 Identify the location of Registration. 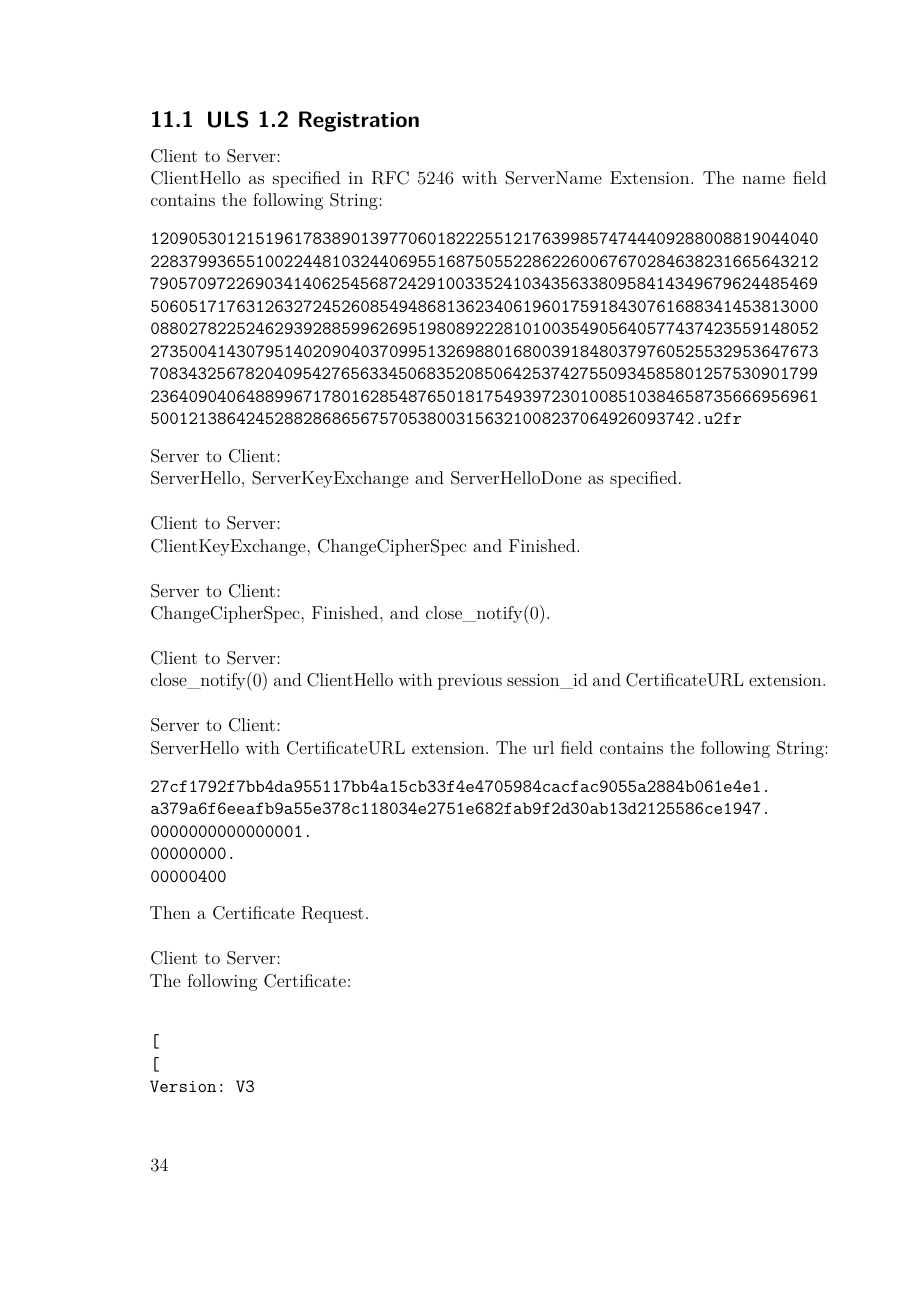
(359, 121).
